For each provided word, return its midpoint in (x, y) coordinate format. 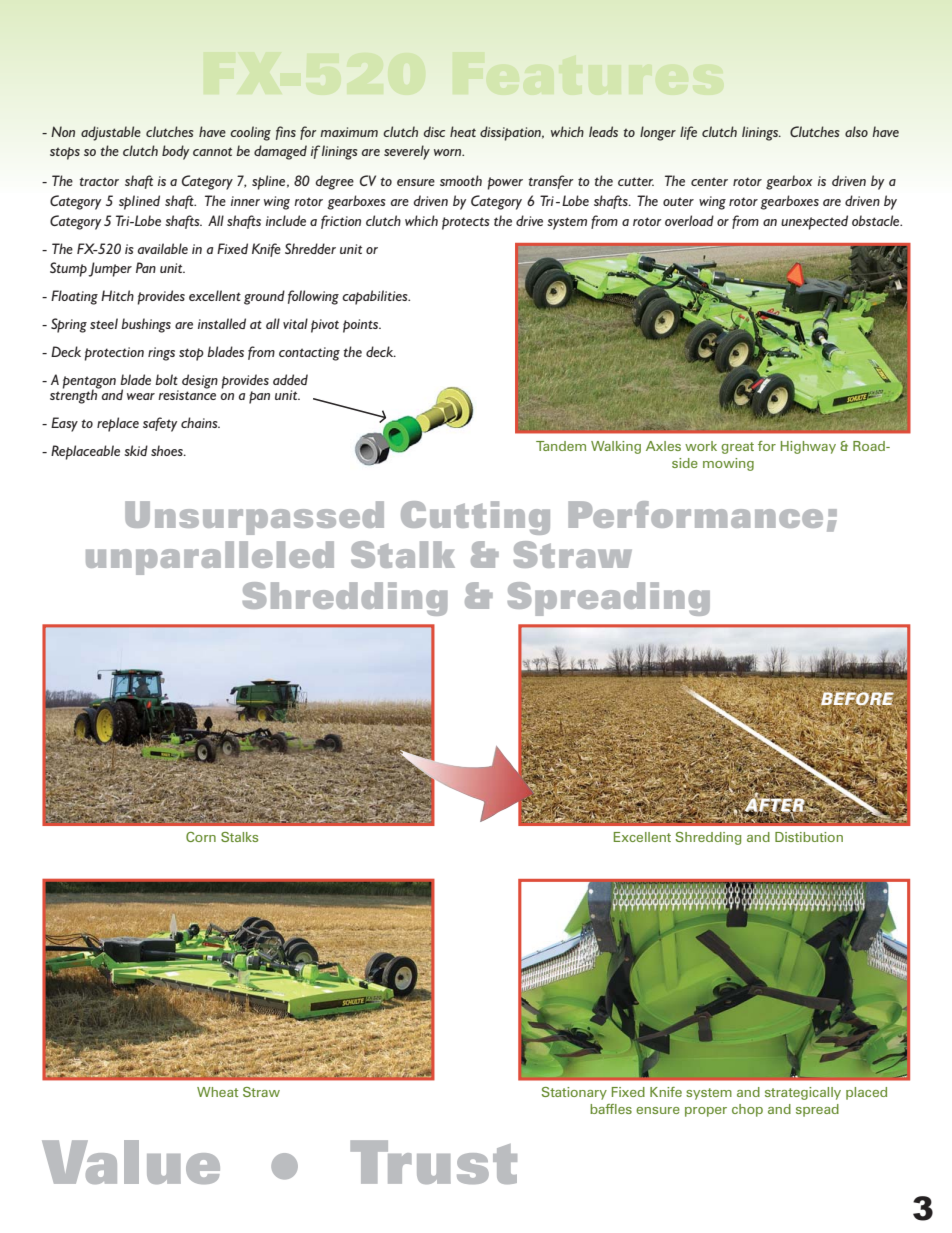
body (175, 152)
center (709, 181)
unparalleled (210, 558)
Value (131, 1162)
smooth (461, 180)
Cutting (475, 518)
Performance (695, 514)
